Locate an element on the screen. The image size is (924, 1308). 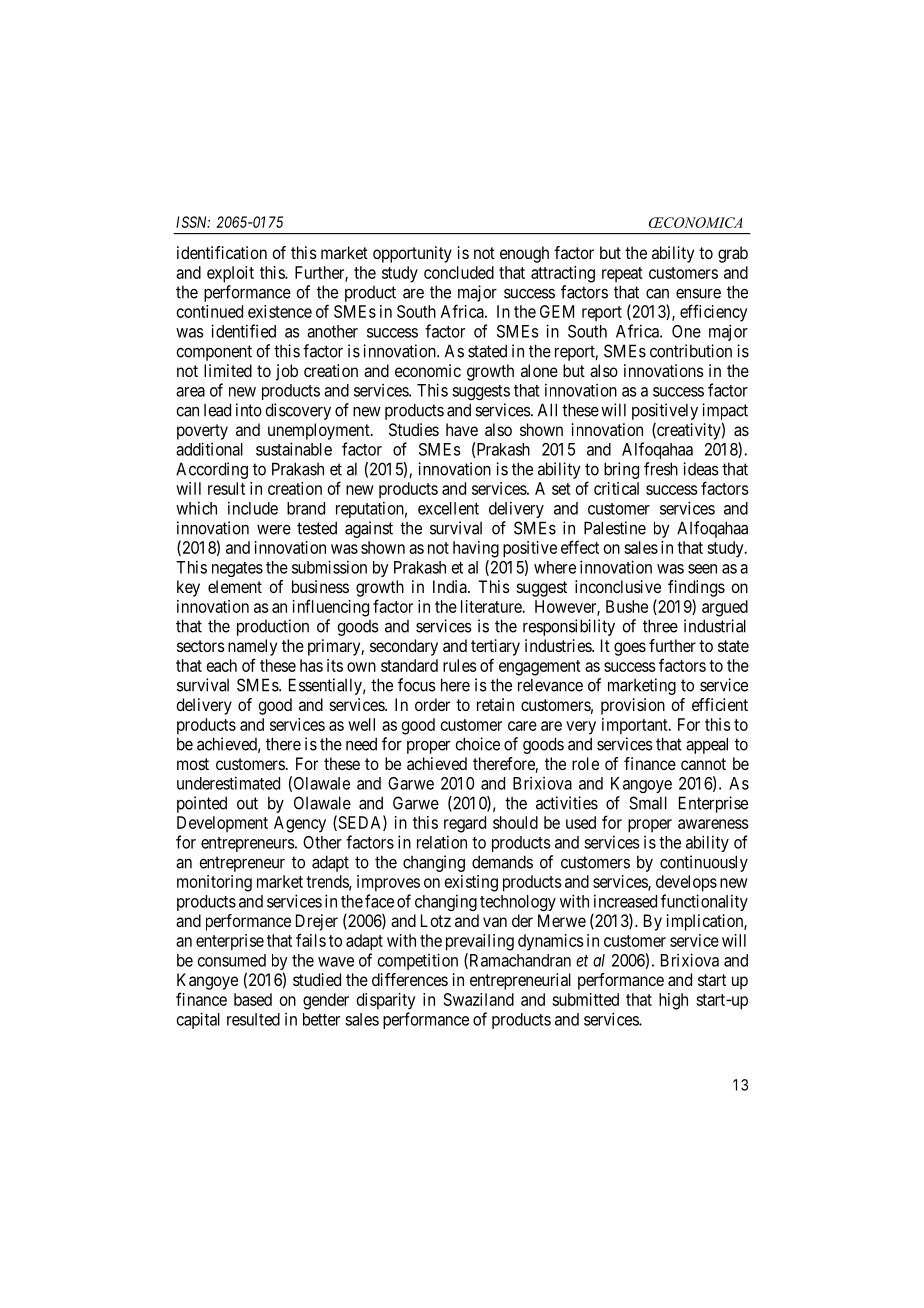
India is located at coordinates (451, 586).
